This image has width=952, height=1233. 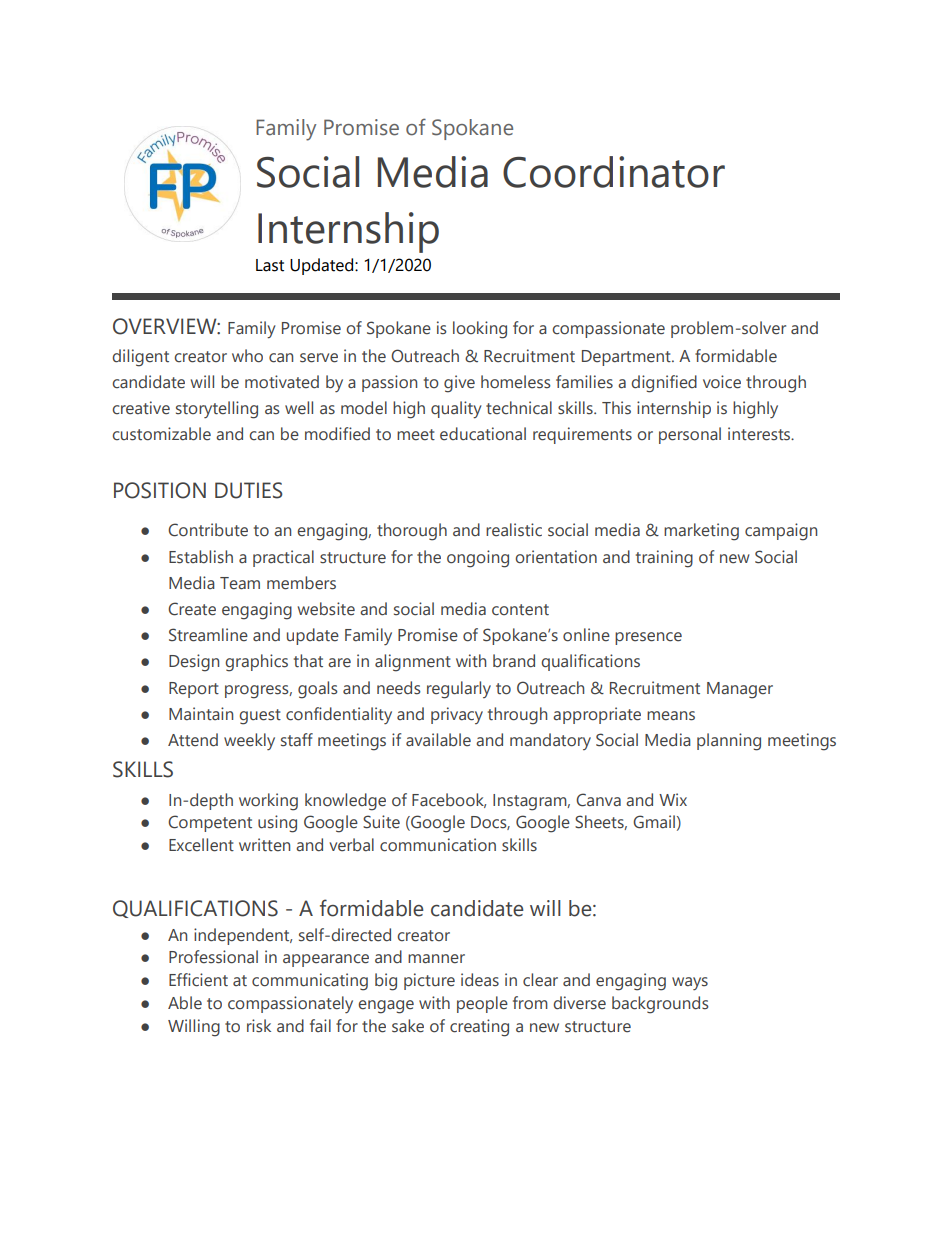 I want to click on Attend, so click(x=193, y=740).
